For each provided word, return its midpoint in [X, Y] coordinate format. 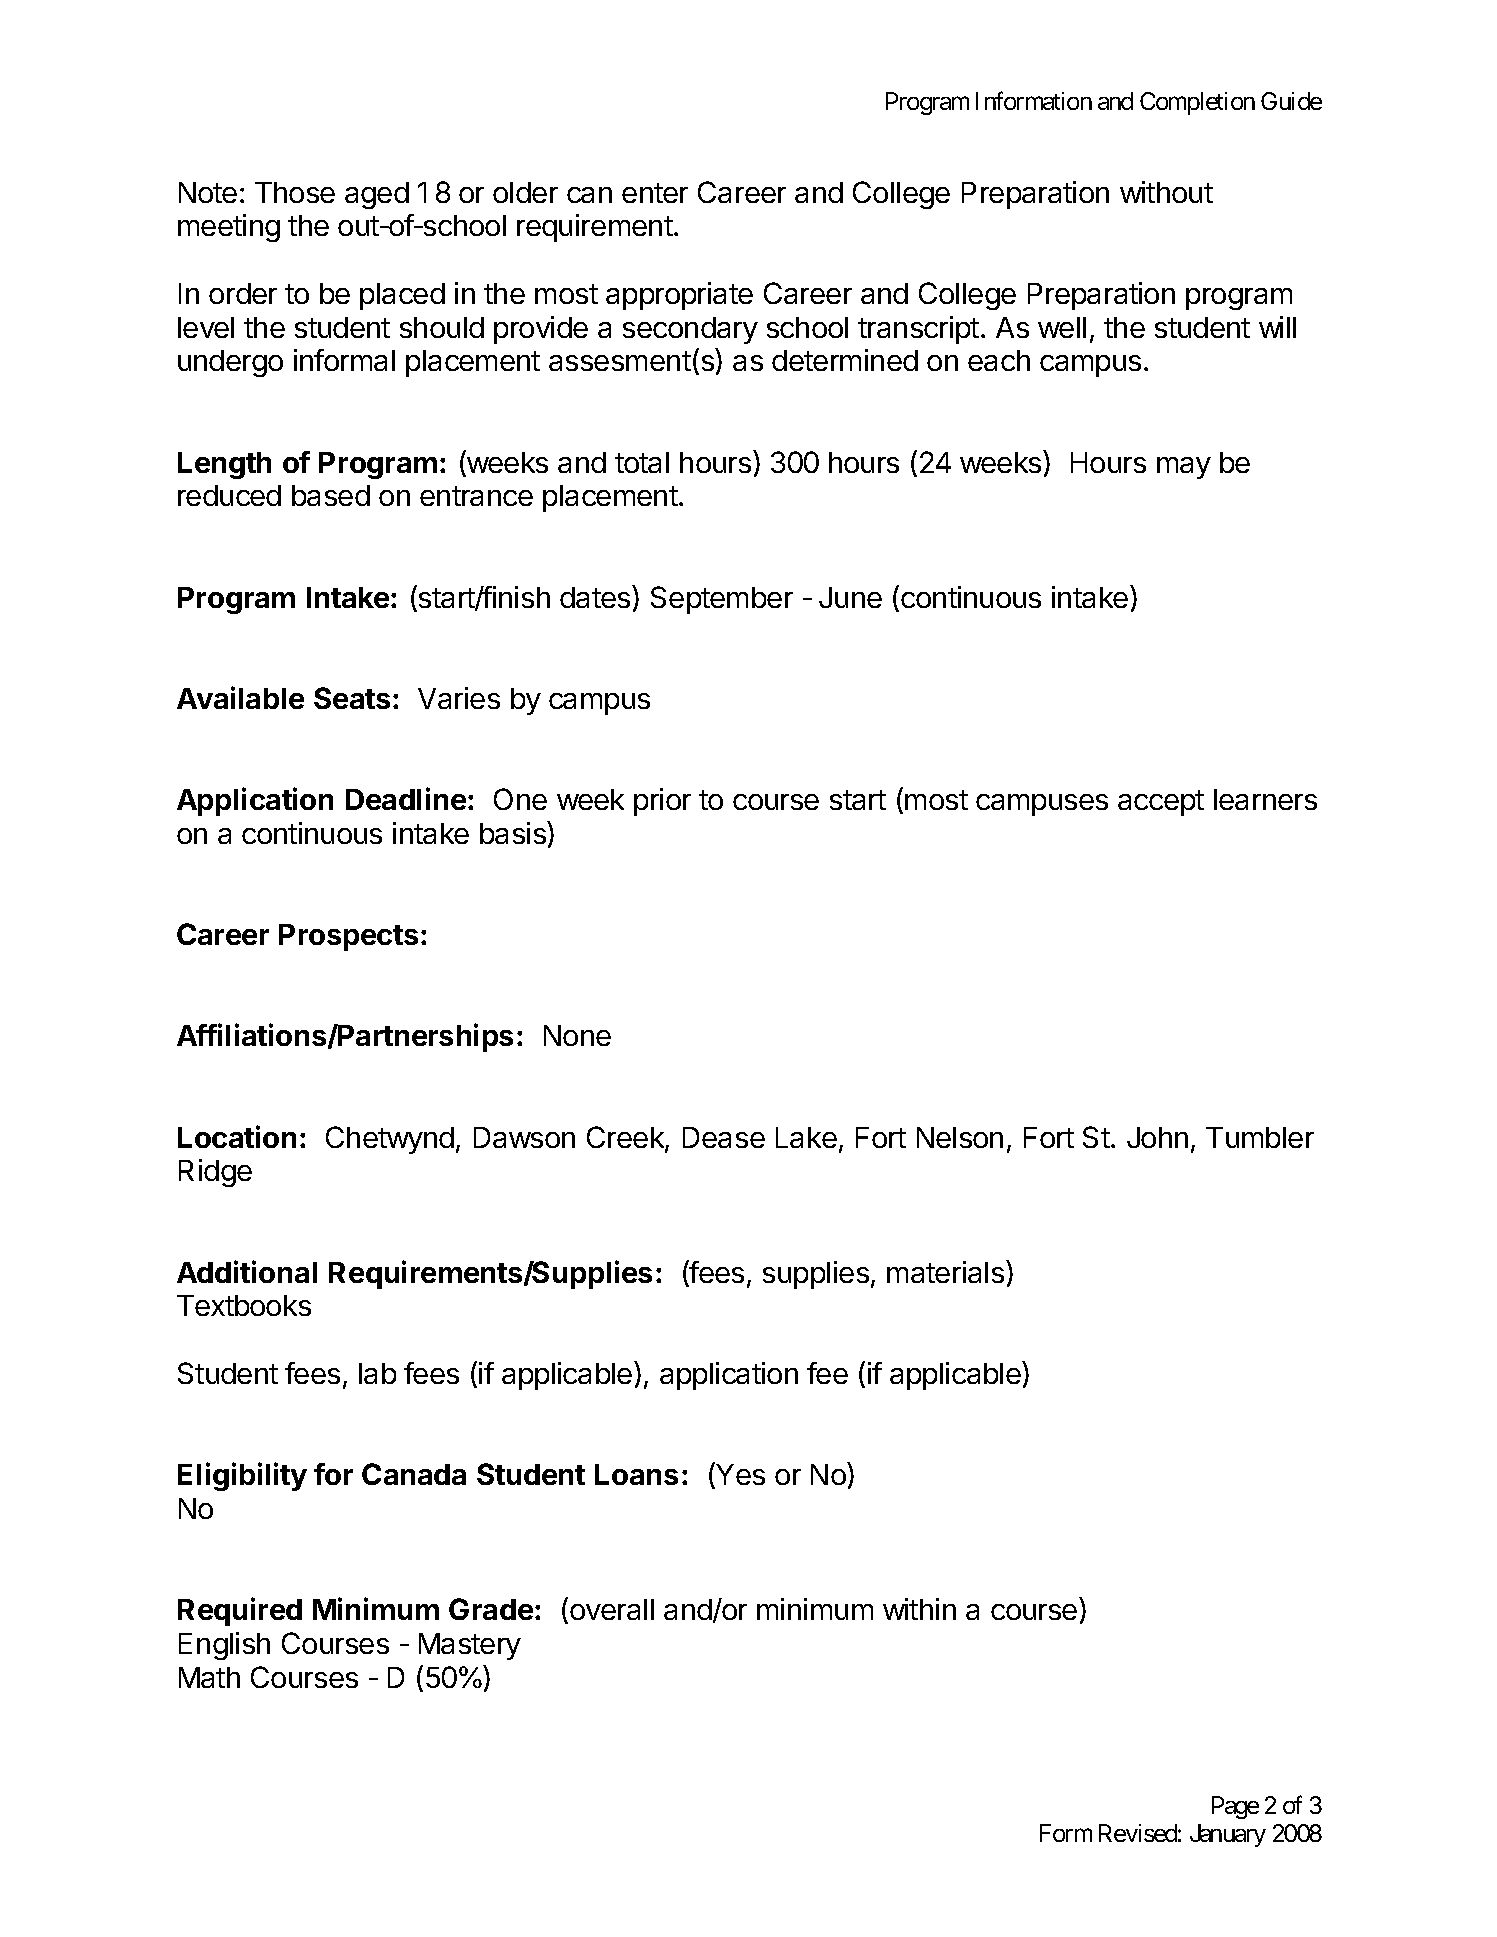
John [1157, 1137]
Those [295, 192]
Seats [352, 698]
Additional [247, 1271]
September [722, 600]
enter [655, 193]
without [1166, 192]
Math [209, 1677]
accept [1161, 803]
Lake [806, 1137]
